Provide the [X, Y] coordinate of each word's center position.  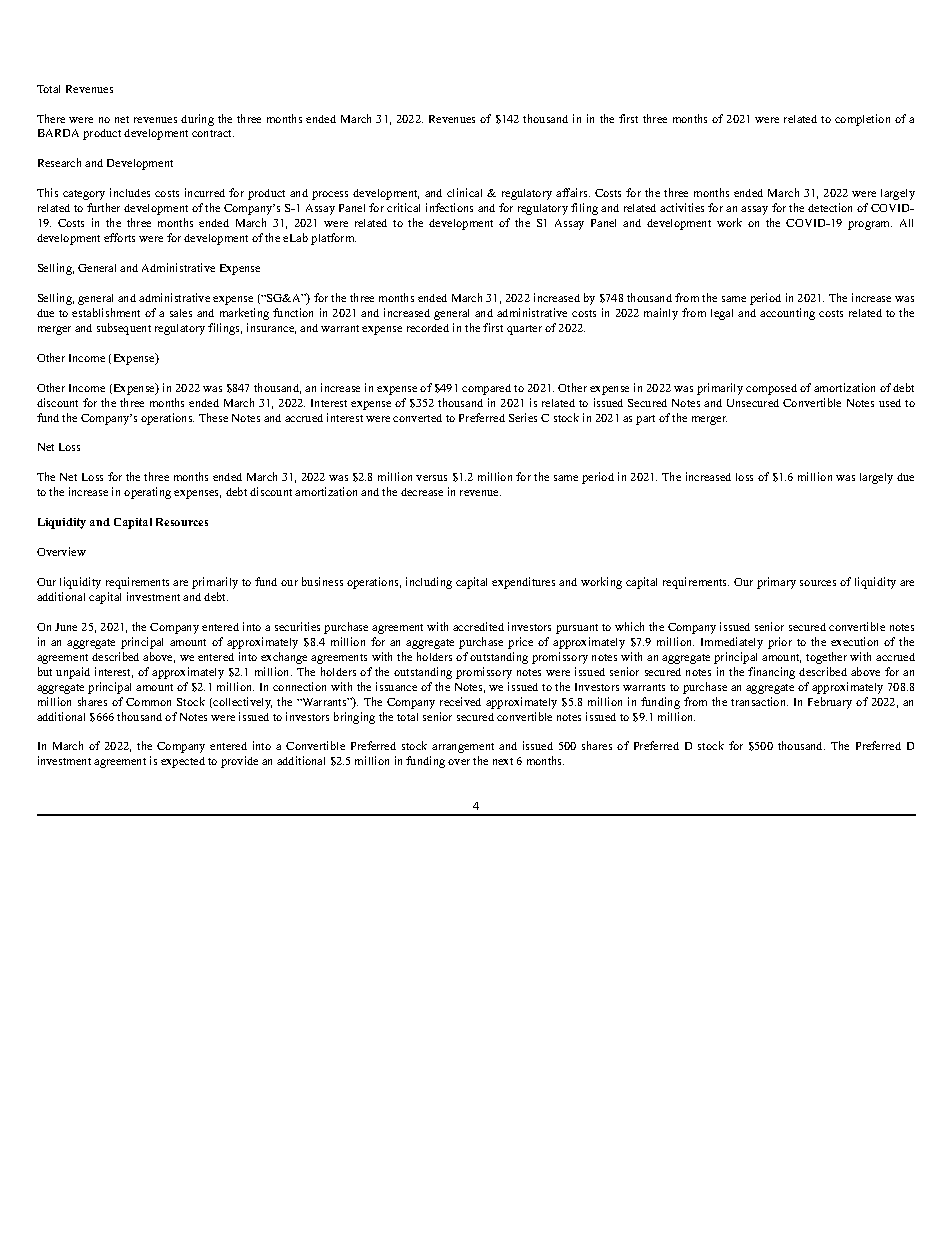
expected [183, 762]
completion [862, 120]
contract [213, 133]
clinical [464, 192]
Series [523, 417]
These [213, 417]
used [890, 403]
